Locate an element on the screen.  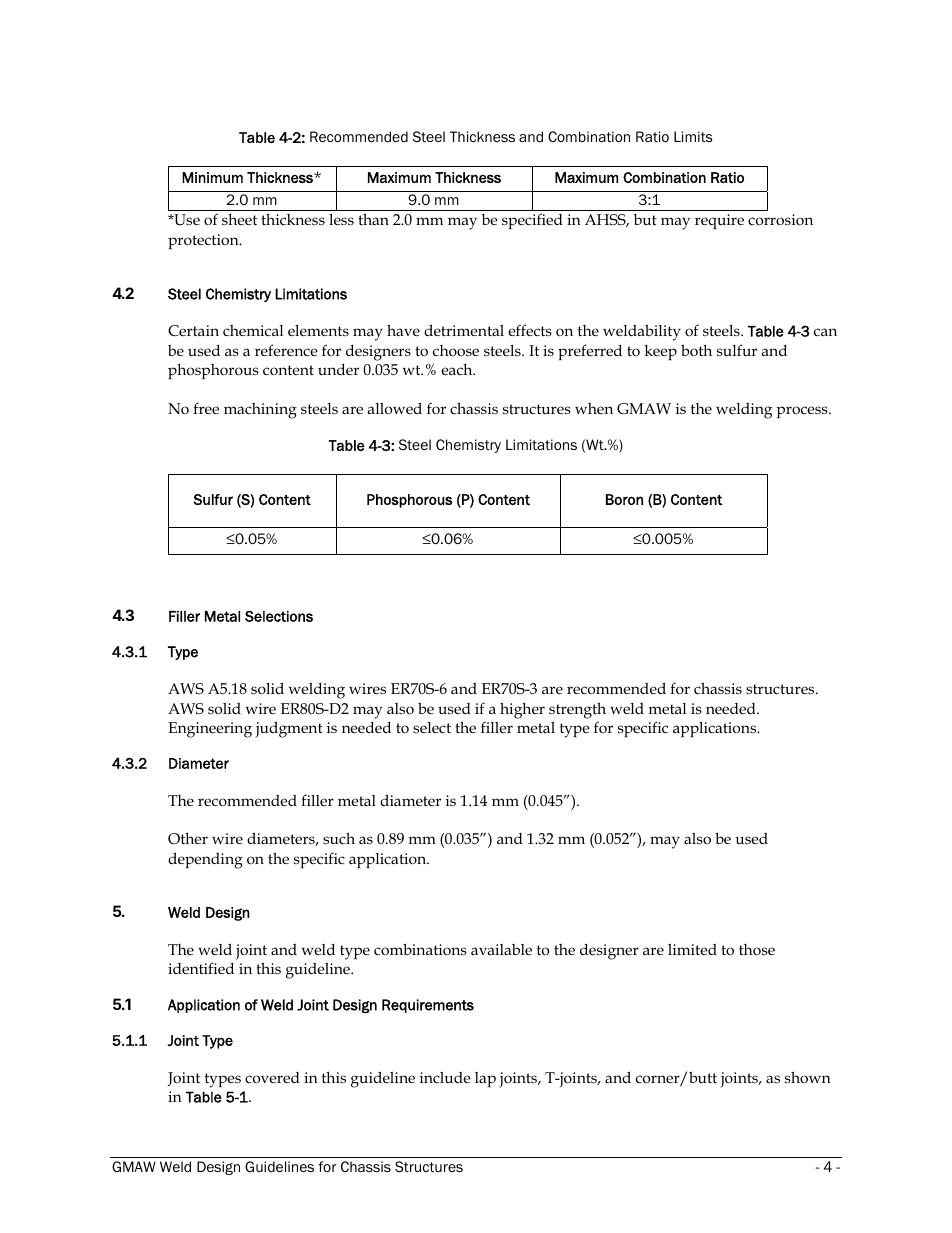
Limits is located at coordinates (693, 137).
